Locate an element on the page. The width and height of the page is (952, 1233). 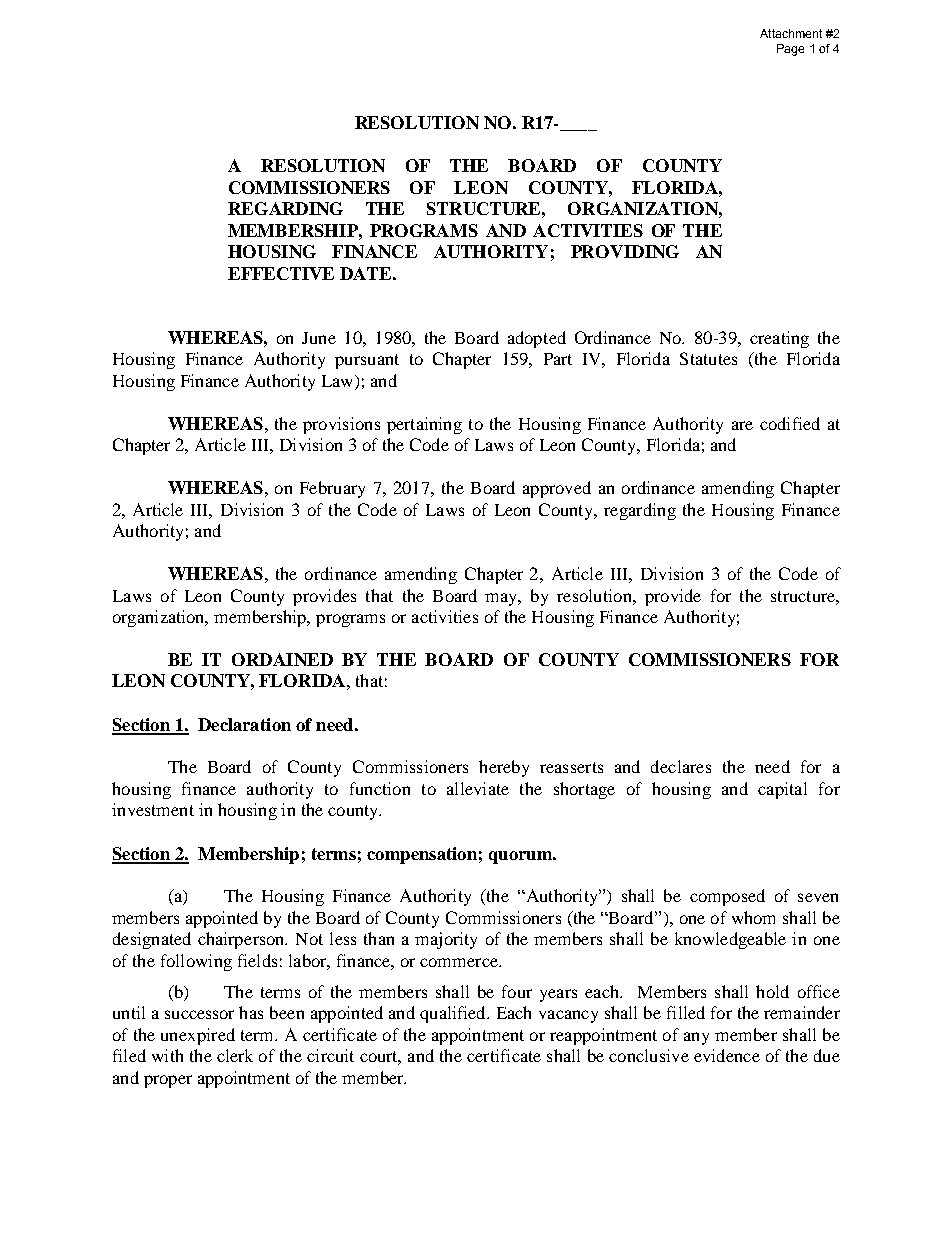
June is located at coordinates (319, 338).
